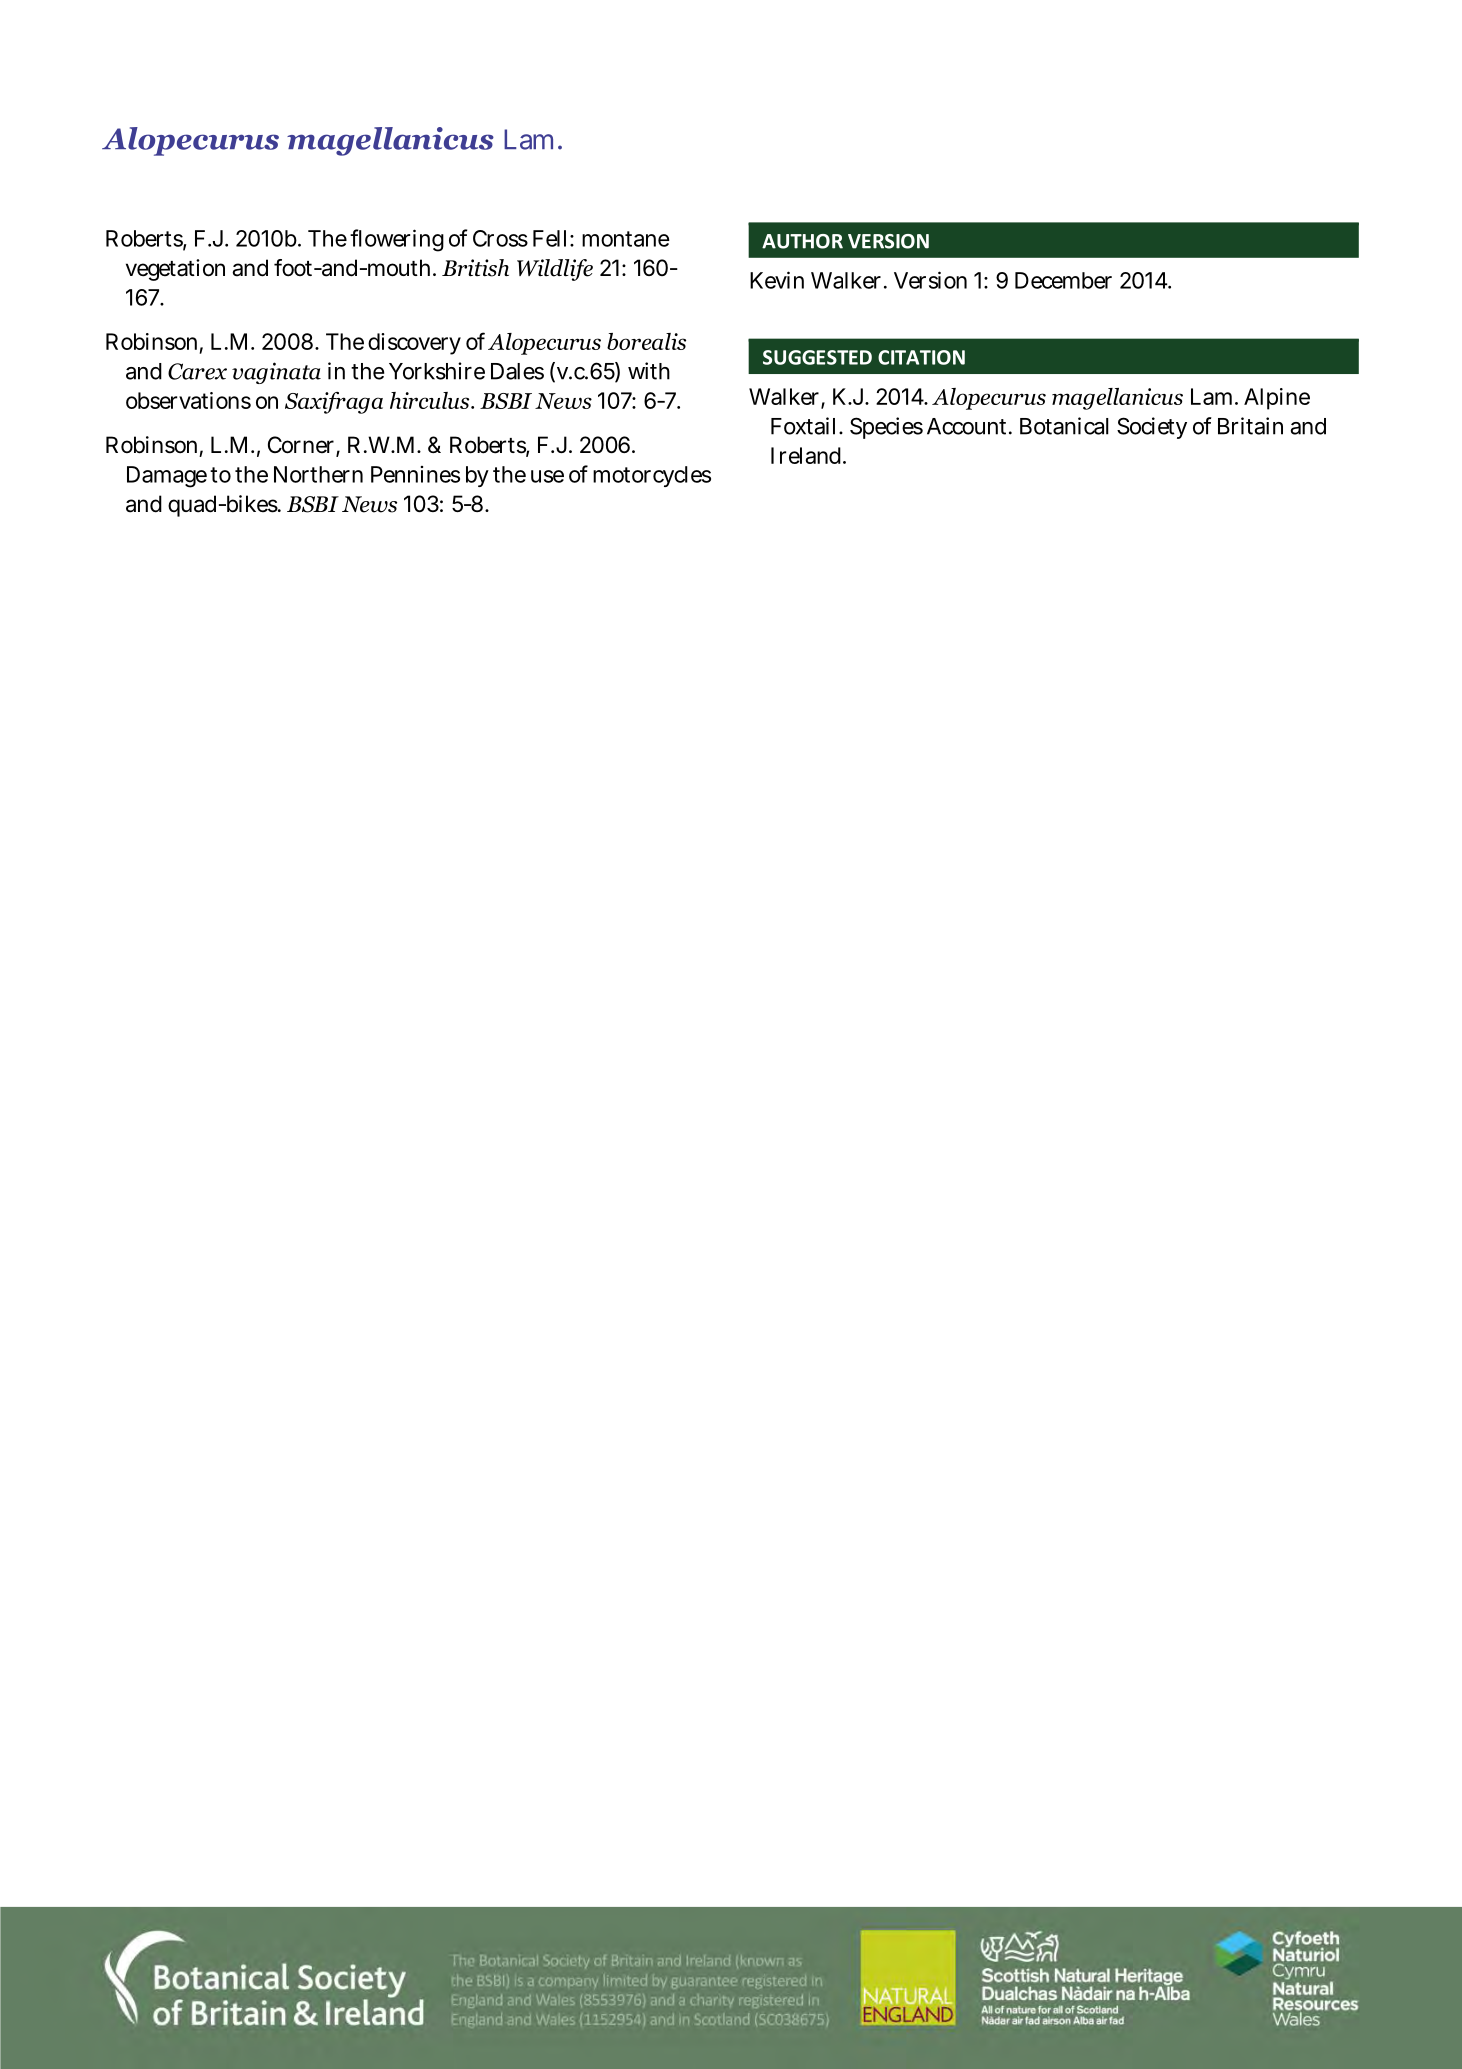  What do you see at coordinates (921, 357) in the document?
I see `CITATION` at bounding box center [921, 357].
